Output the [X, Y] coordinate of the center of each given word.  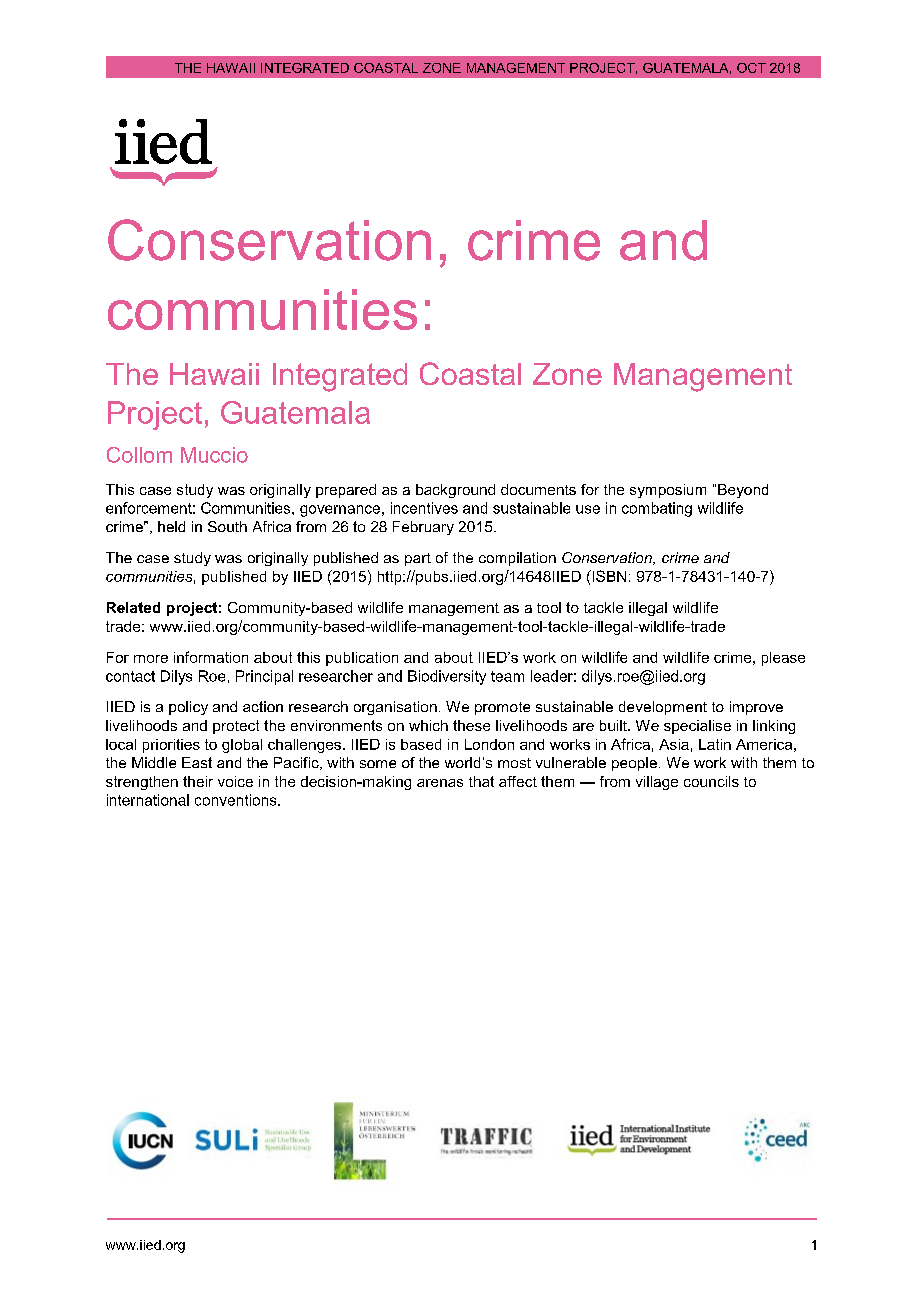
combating [657, 509]
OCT [751, 68]
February [423, 528]
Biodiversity [447, 677]
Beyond [743, 491]
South [227, 526]
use [588, 509]
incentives [424, 508]
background [455, 491]
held [171, 526]
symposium [668, 491]
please [783, 659]
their [198, 781]
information [211, 657]
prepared [346, 491]
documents [538, 489]
